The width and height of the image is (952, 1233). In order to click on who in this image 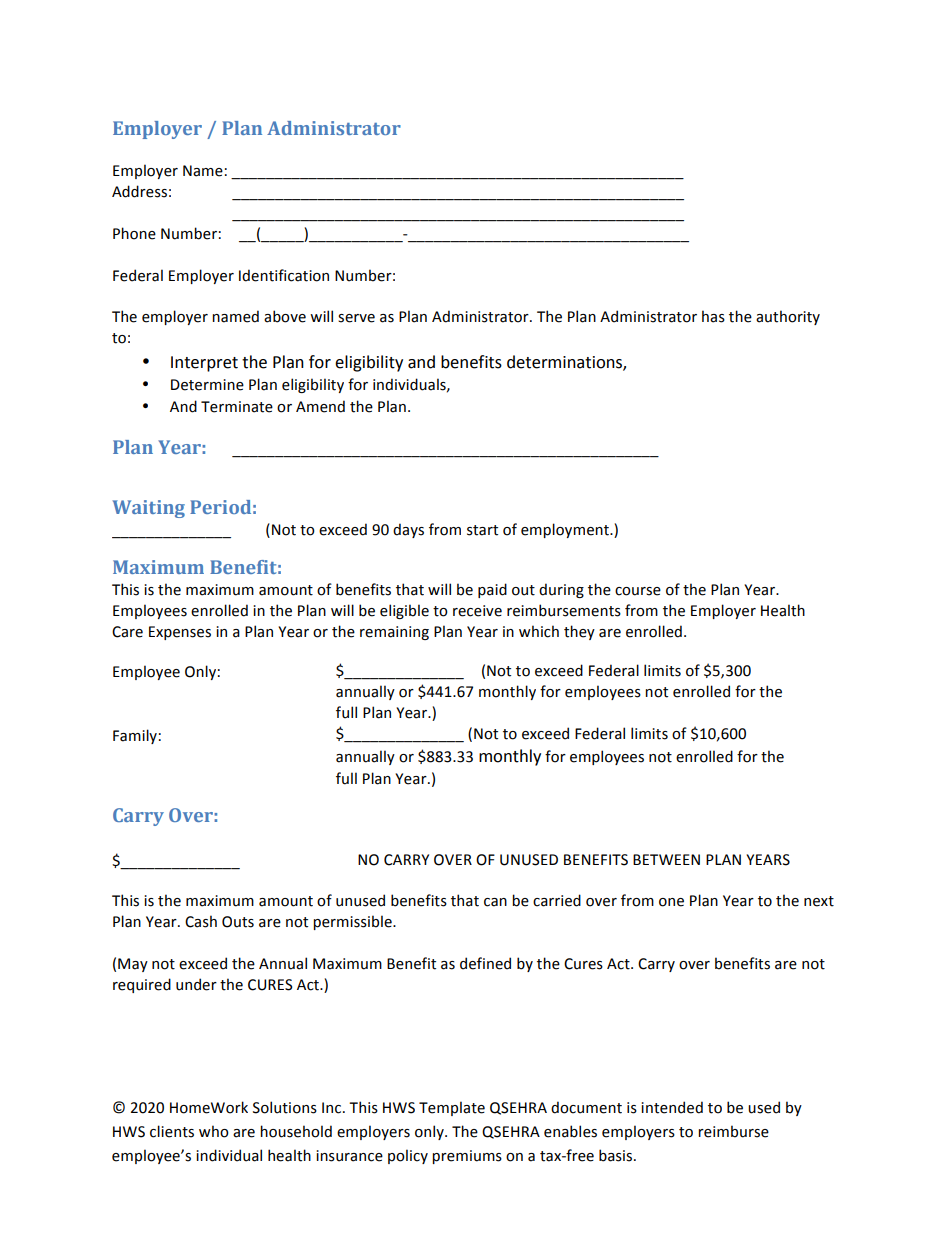, I will do `click(214, 1131)`.
